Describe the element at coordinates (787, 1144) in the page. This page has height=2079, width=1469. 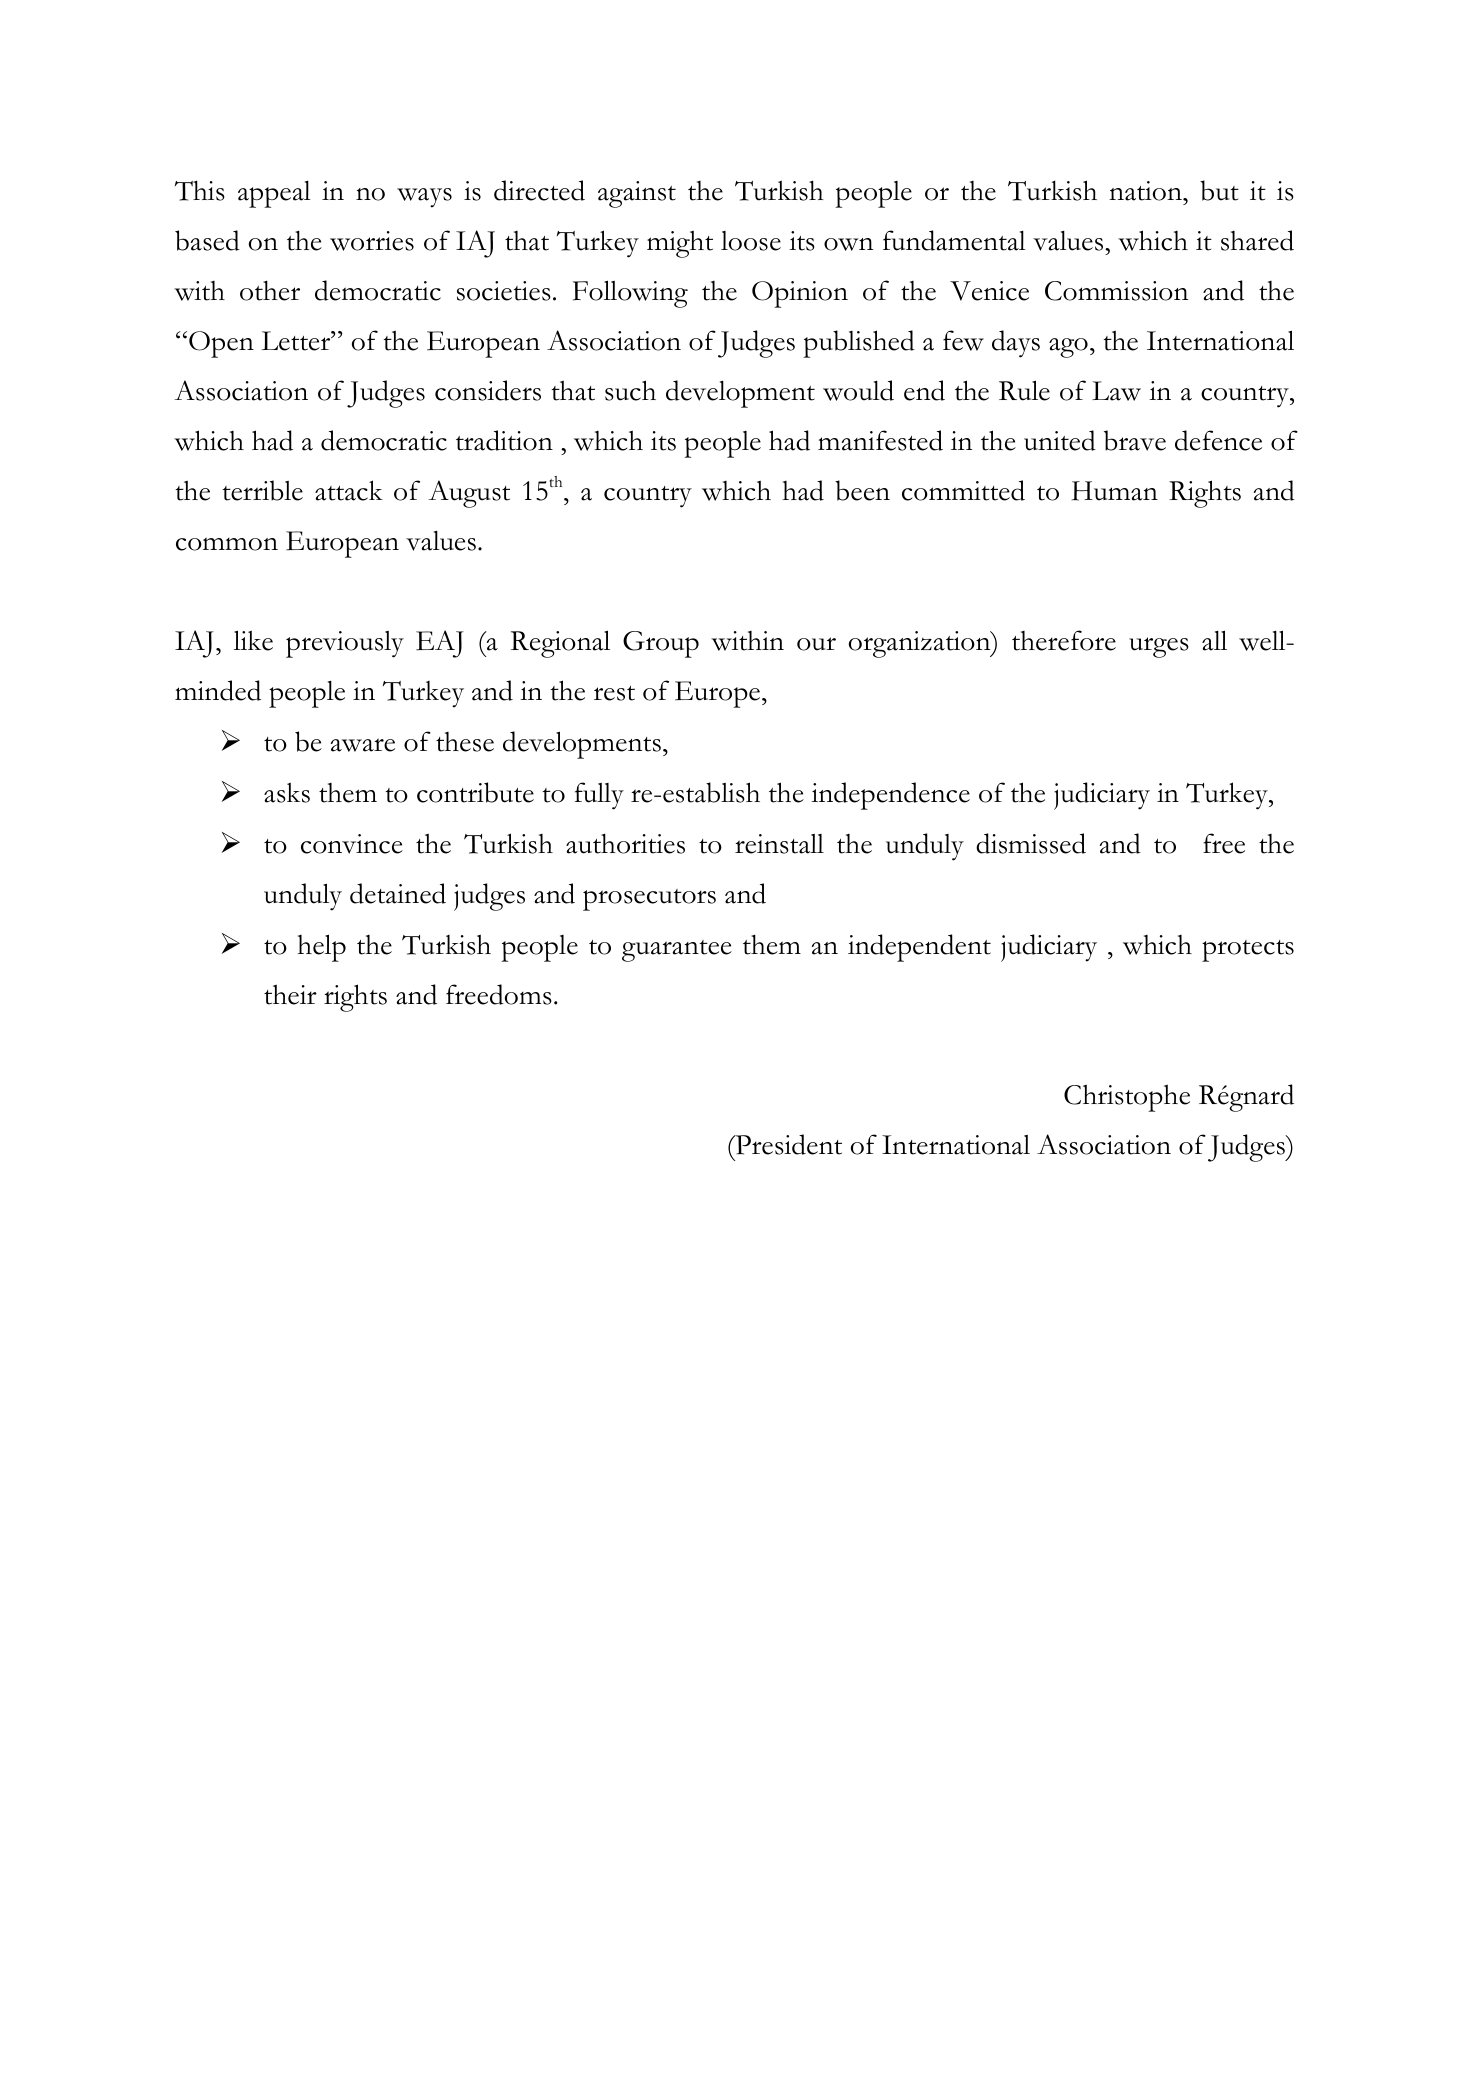
I see `President` at that location.
